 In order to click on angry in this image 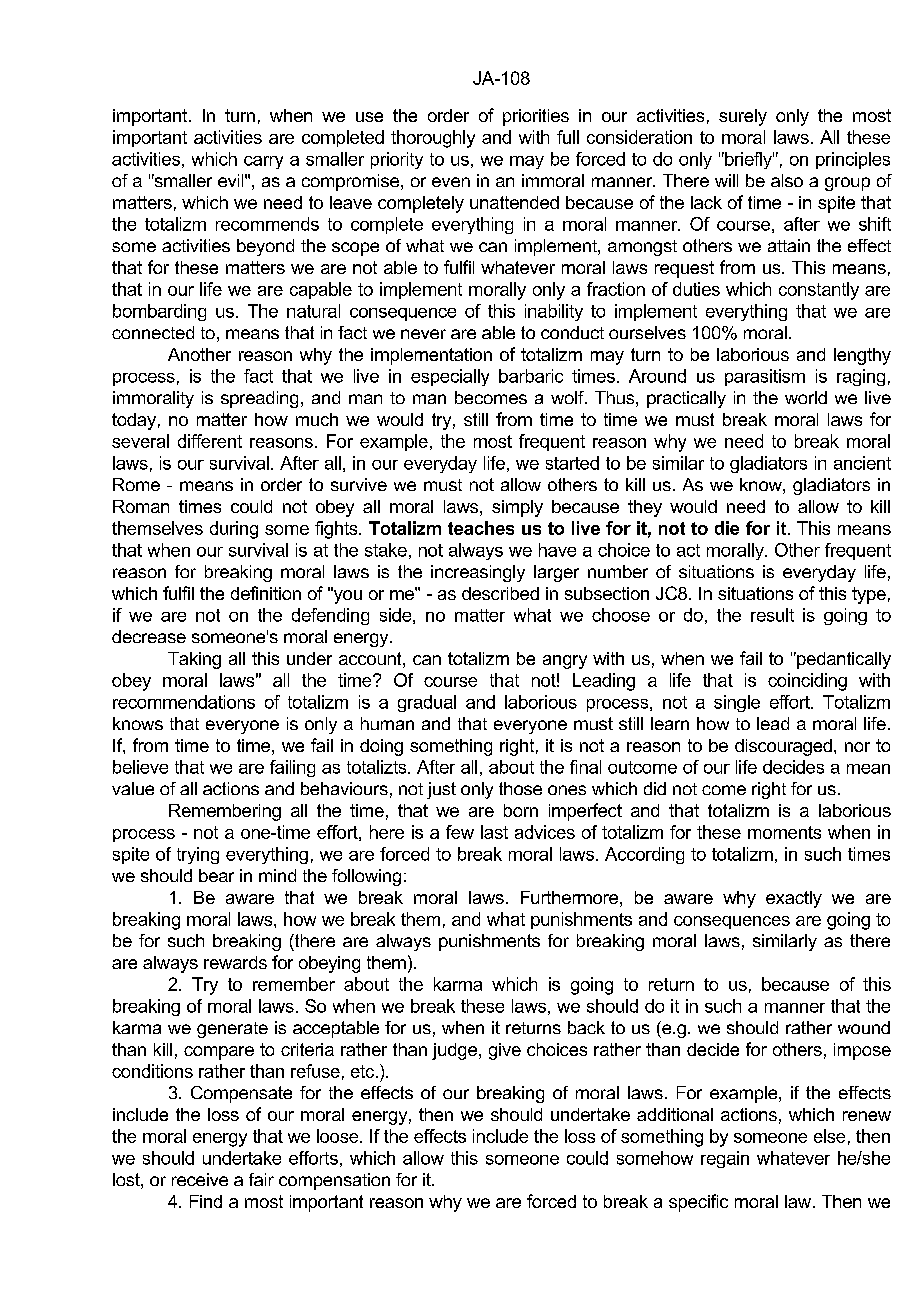, I will do `click(565, 662)`.
